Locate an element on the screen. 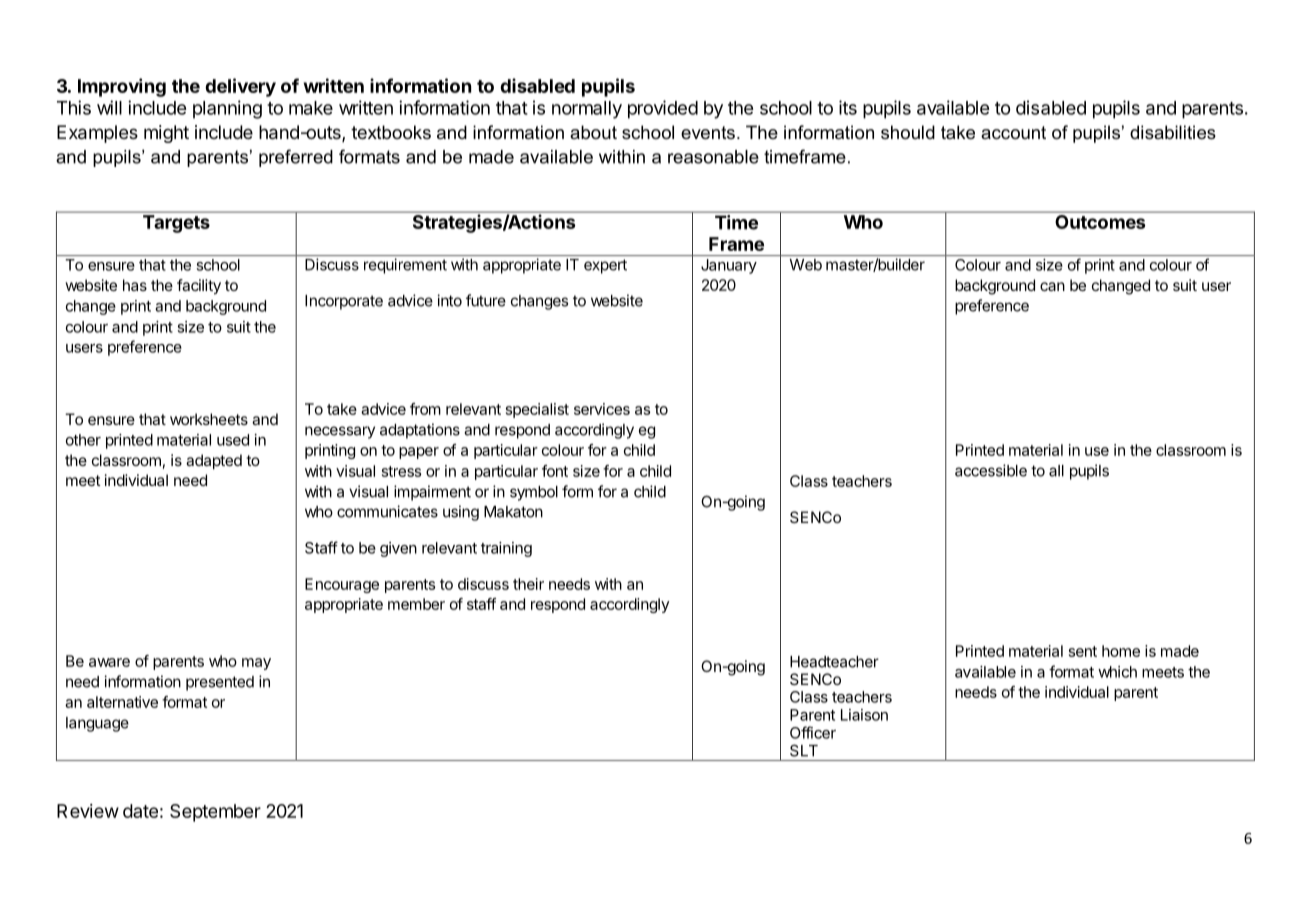 Image resolution: width=1308 pixels, height=924 pixels. account is located at coordinates (1013, 133).
